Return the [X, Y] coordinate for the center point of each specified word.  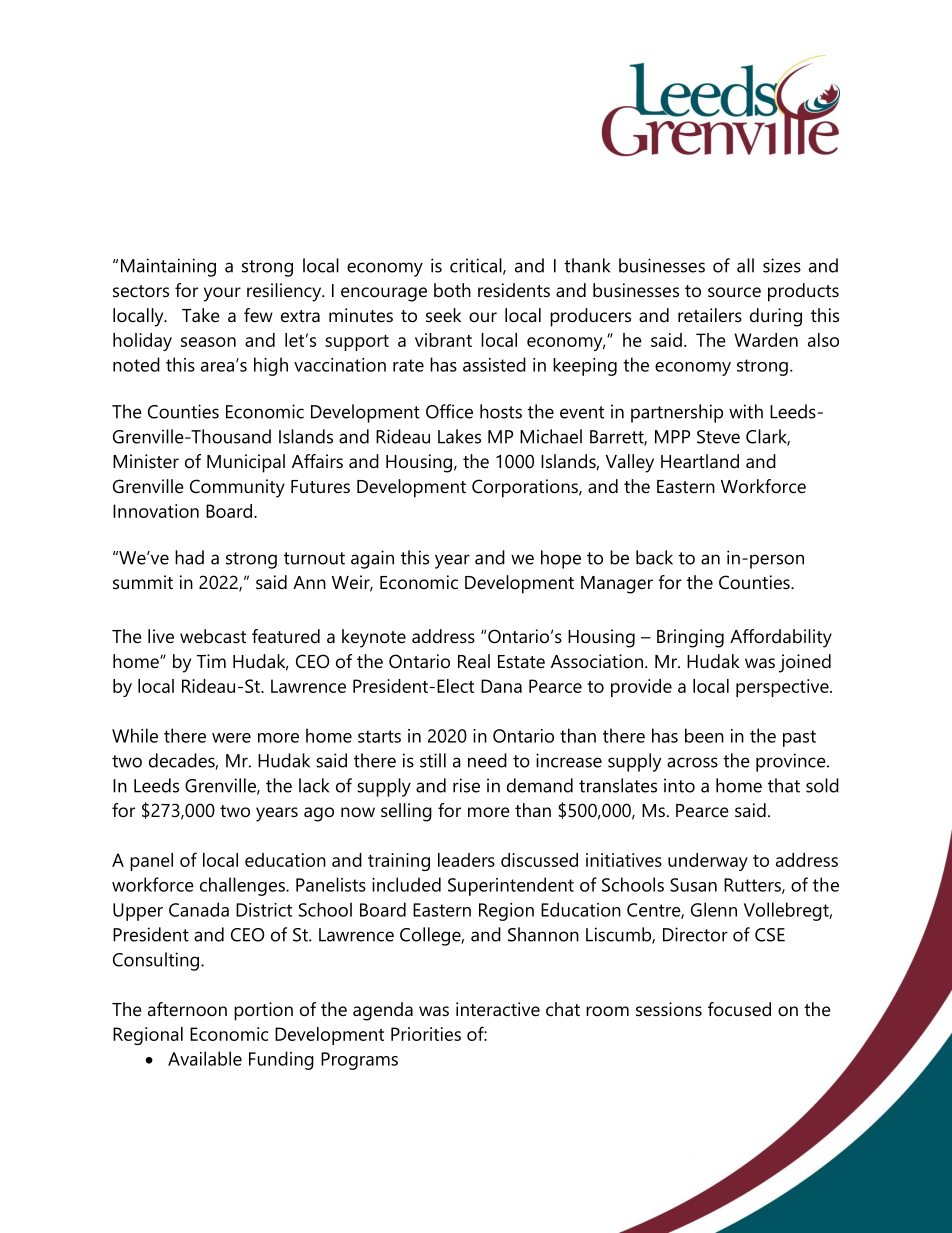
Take [201, 315]
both [452, 290]
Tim [211, 661]
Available [205, 1058]
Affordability [781, 638]
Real [474, 661]
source [734, 292]
